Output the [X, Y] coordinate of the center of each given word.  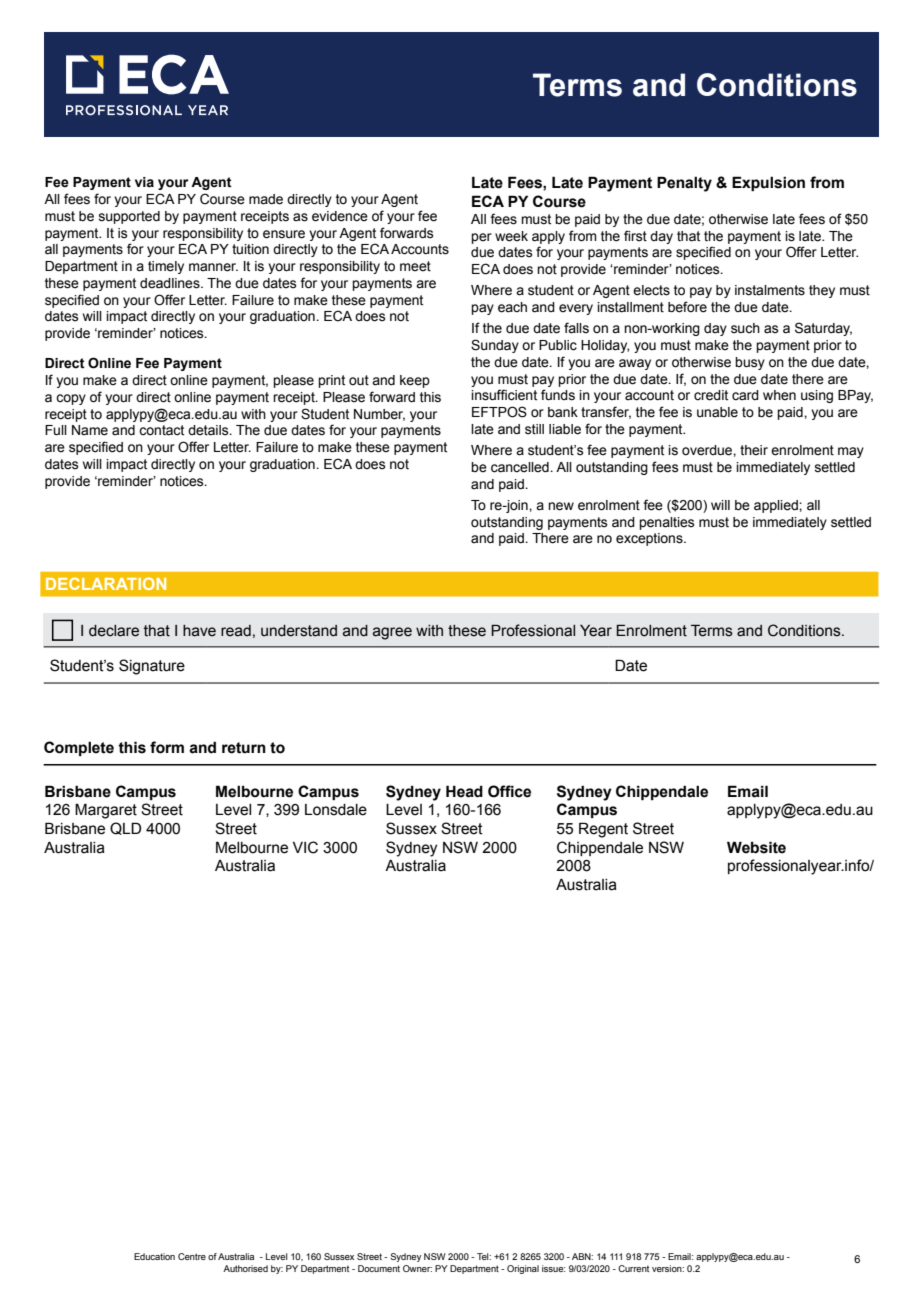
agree [392, 633]
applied [777, 506]
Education [154, 1256]
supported [129, 217]
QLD [125, 828]
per [481, 238]
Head [464, 791]
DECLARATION [106, 583]
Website [756, 847]
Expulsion [768, 183]
